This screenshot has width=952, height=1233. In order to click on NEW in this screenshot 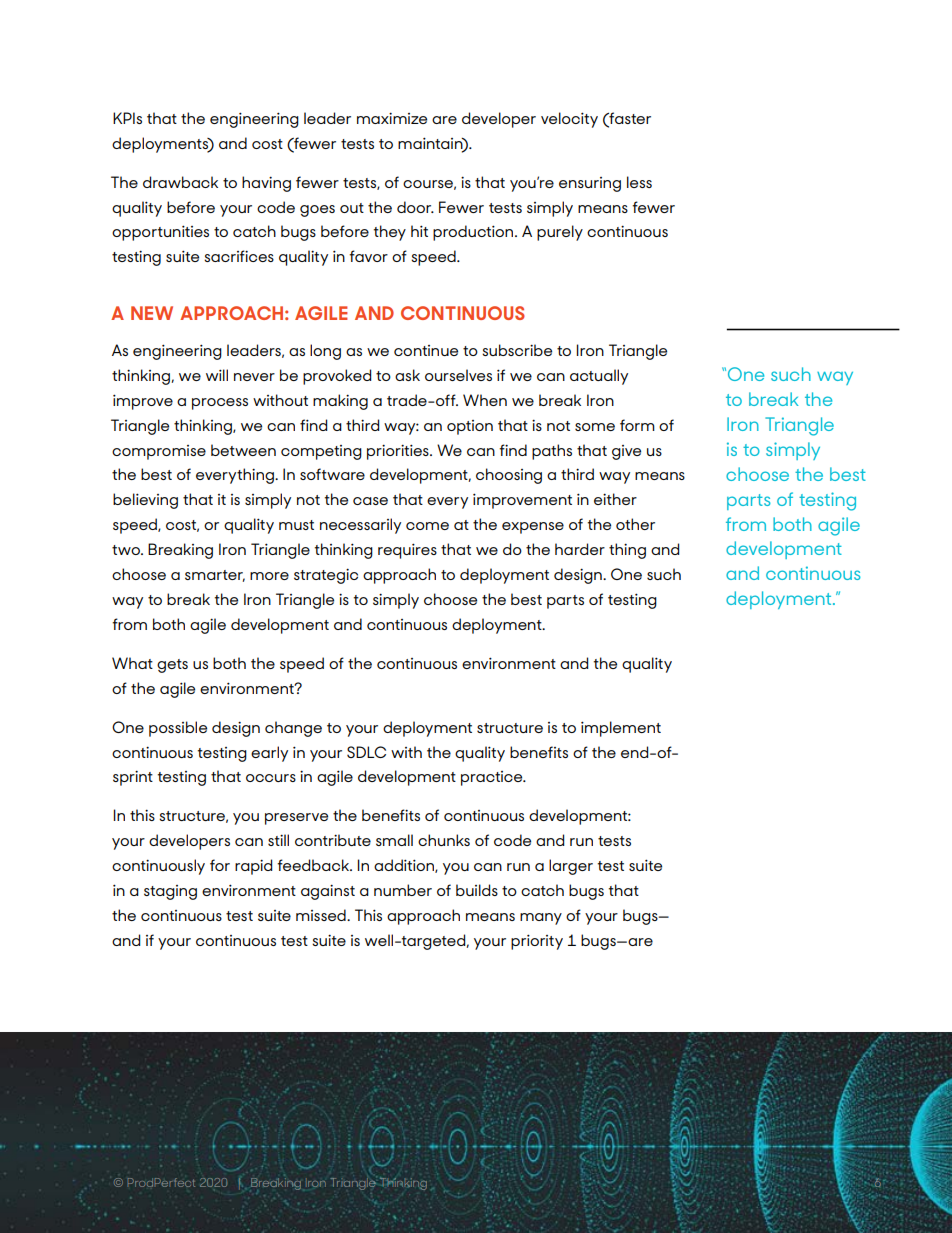, I will do `click(152, 313)`.
